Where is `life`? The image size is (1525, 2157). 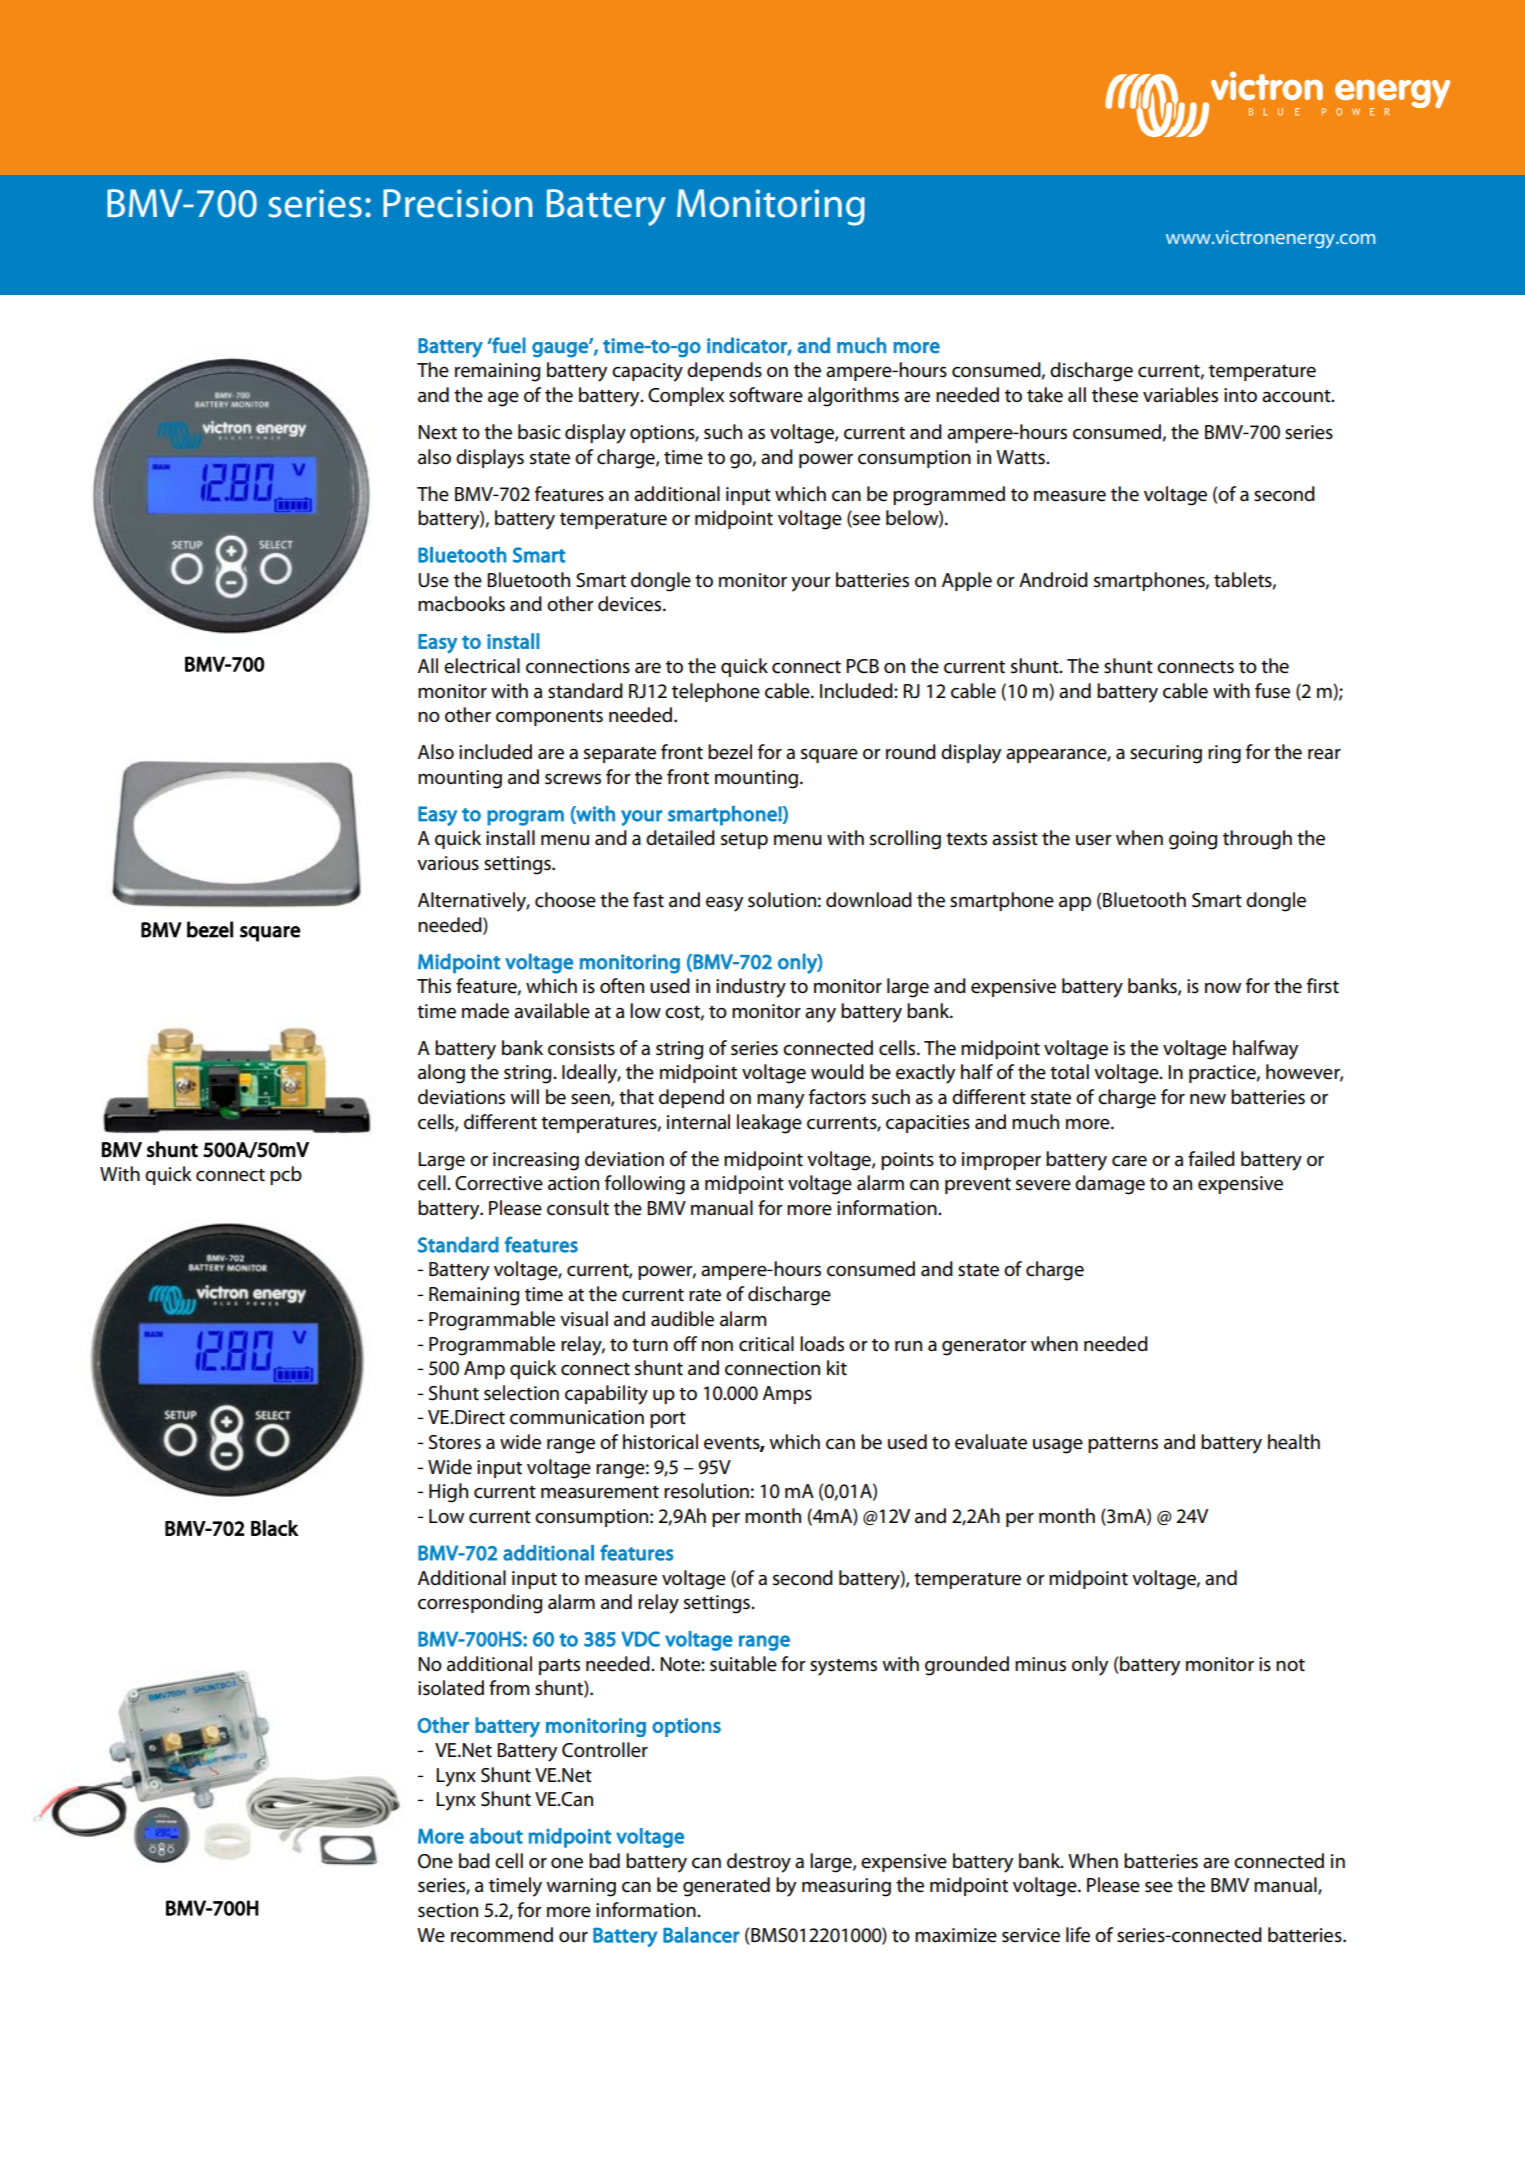 life is located at coordinates (1078, 1935).
